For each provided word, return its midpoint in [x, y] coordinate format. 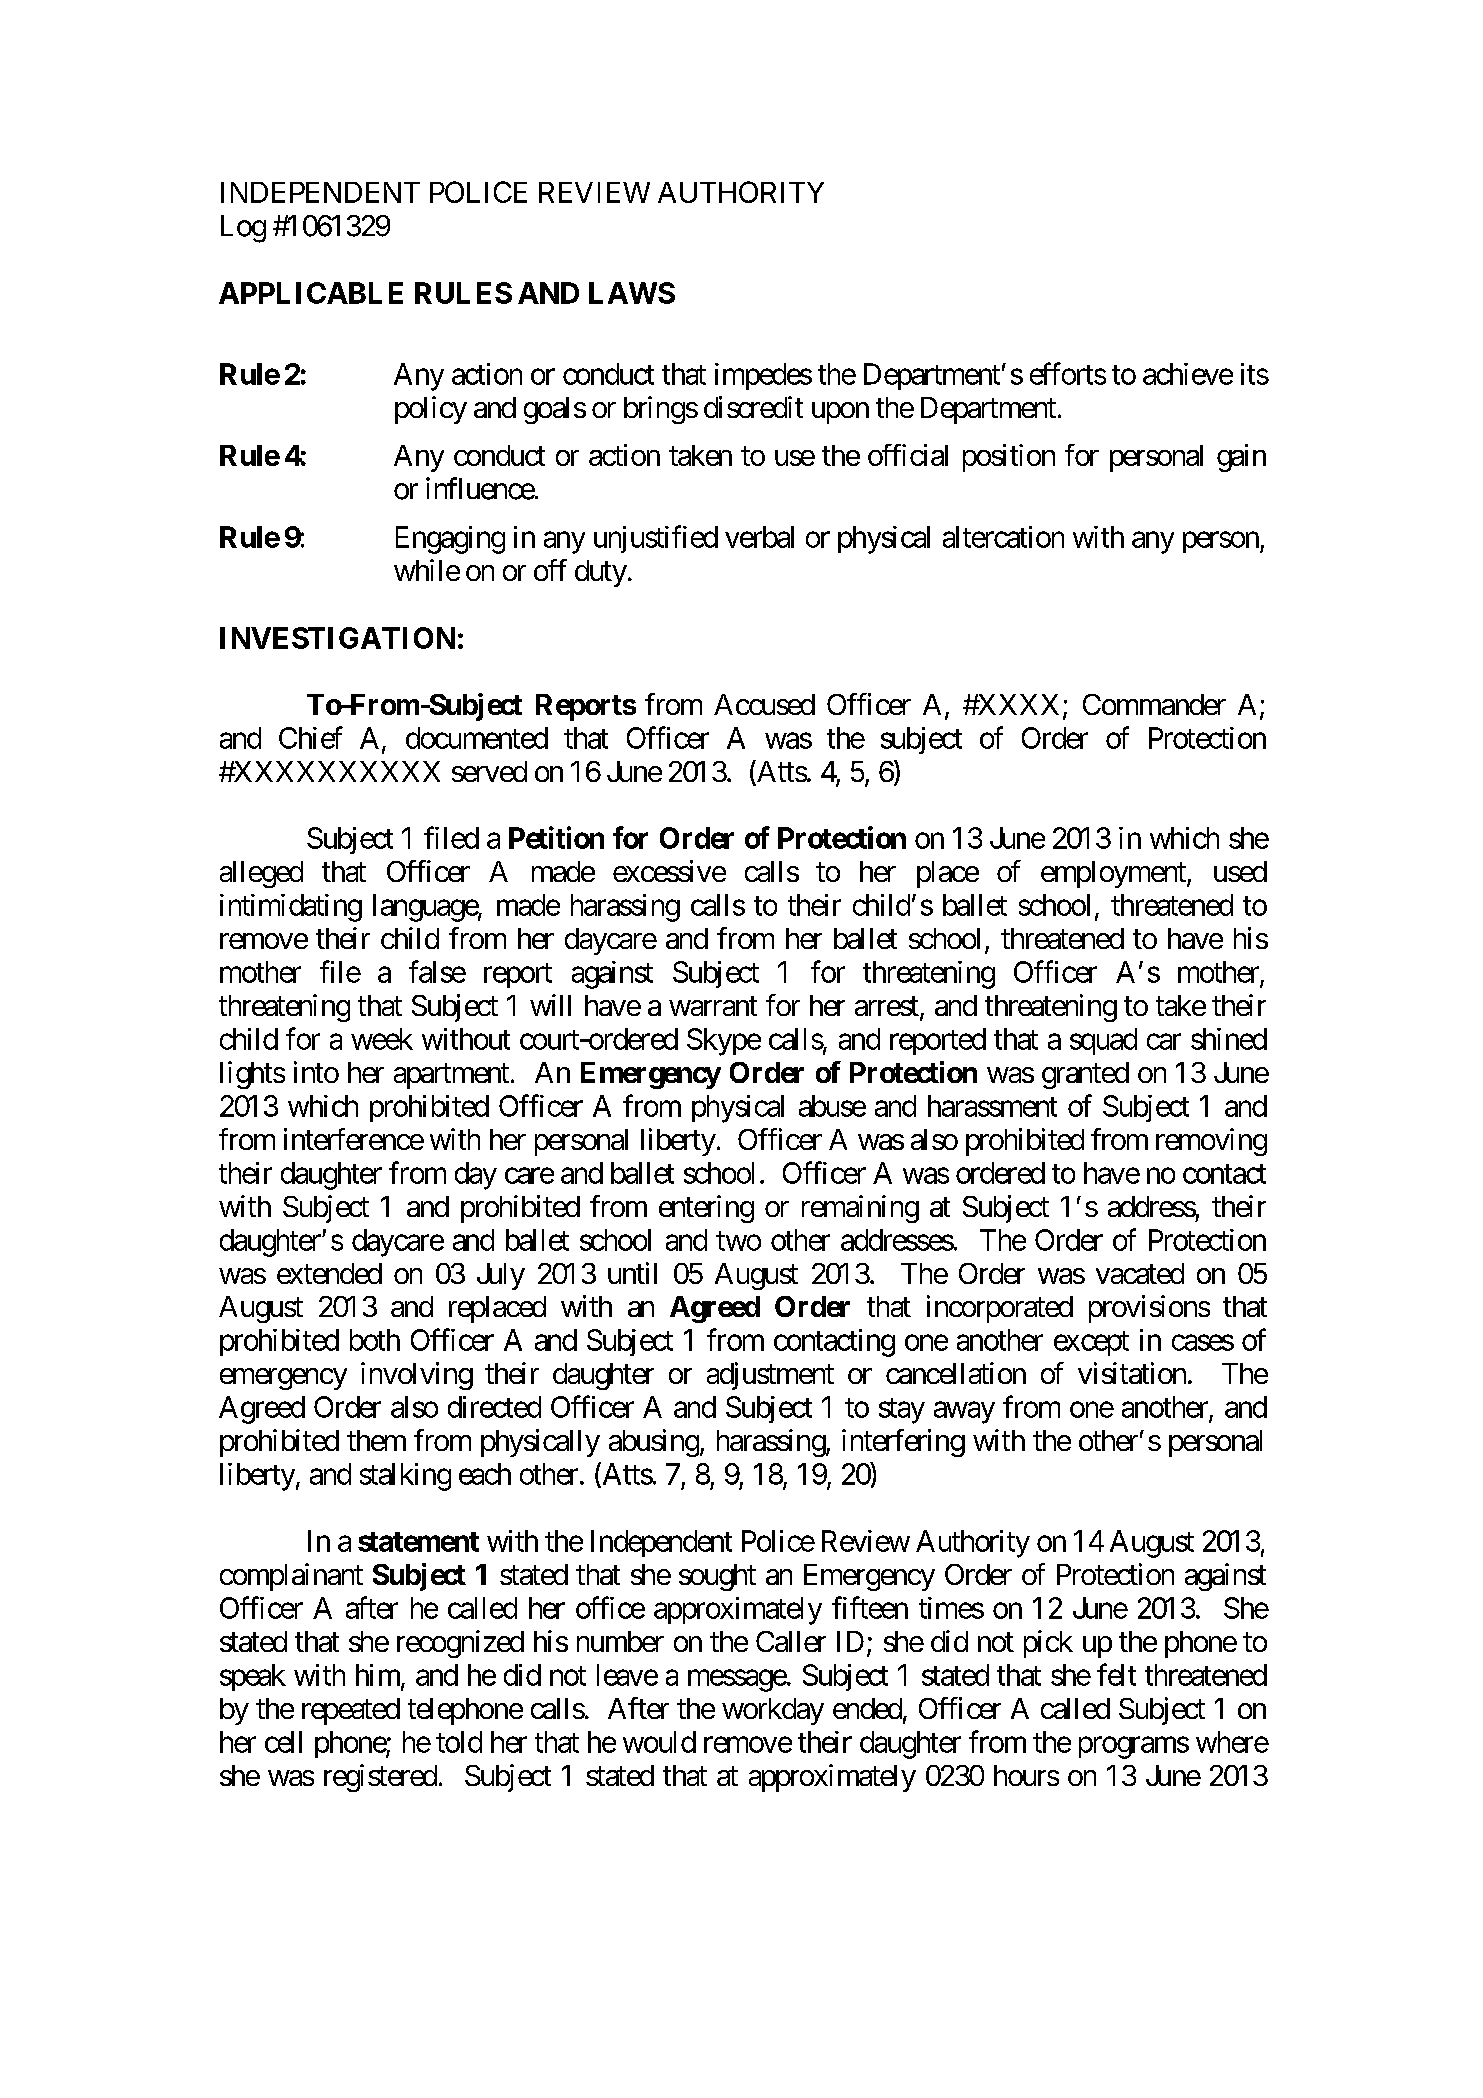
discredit [753, 407]
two [738, 1241]
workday [773, 1711]
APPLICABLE [311, 293]
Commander [1154, 704]
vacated [1140, 1273]
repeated [351, 1711]
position [1009, 458]
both [375, 1340]
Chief [311, 737]
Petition [556, 837]
